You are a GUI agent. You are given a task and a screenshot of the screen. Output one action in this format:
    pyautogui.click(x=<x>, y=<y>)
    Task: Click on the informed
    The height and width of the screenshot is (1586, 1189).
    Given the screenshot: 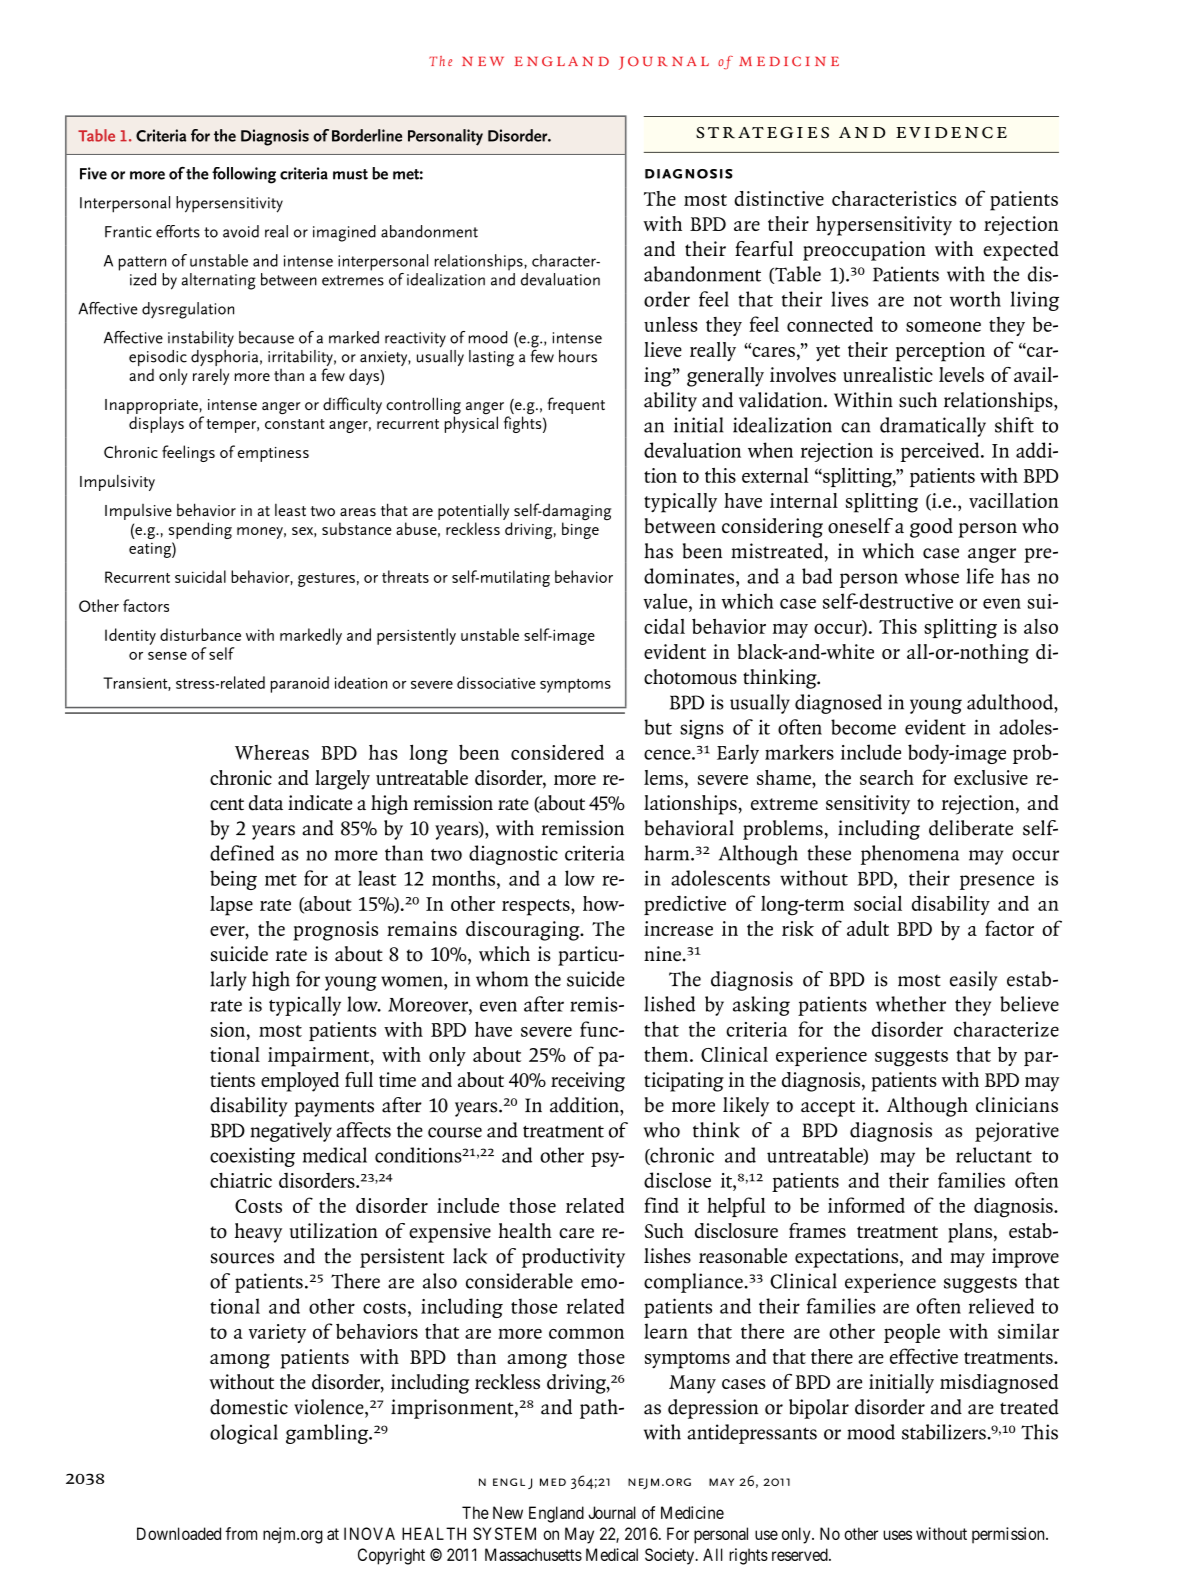 What is the action you would take?
    pyautogui.click(x=866, y=1205)
